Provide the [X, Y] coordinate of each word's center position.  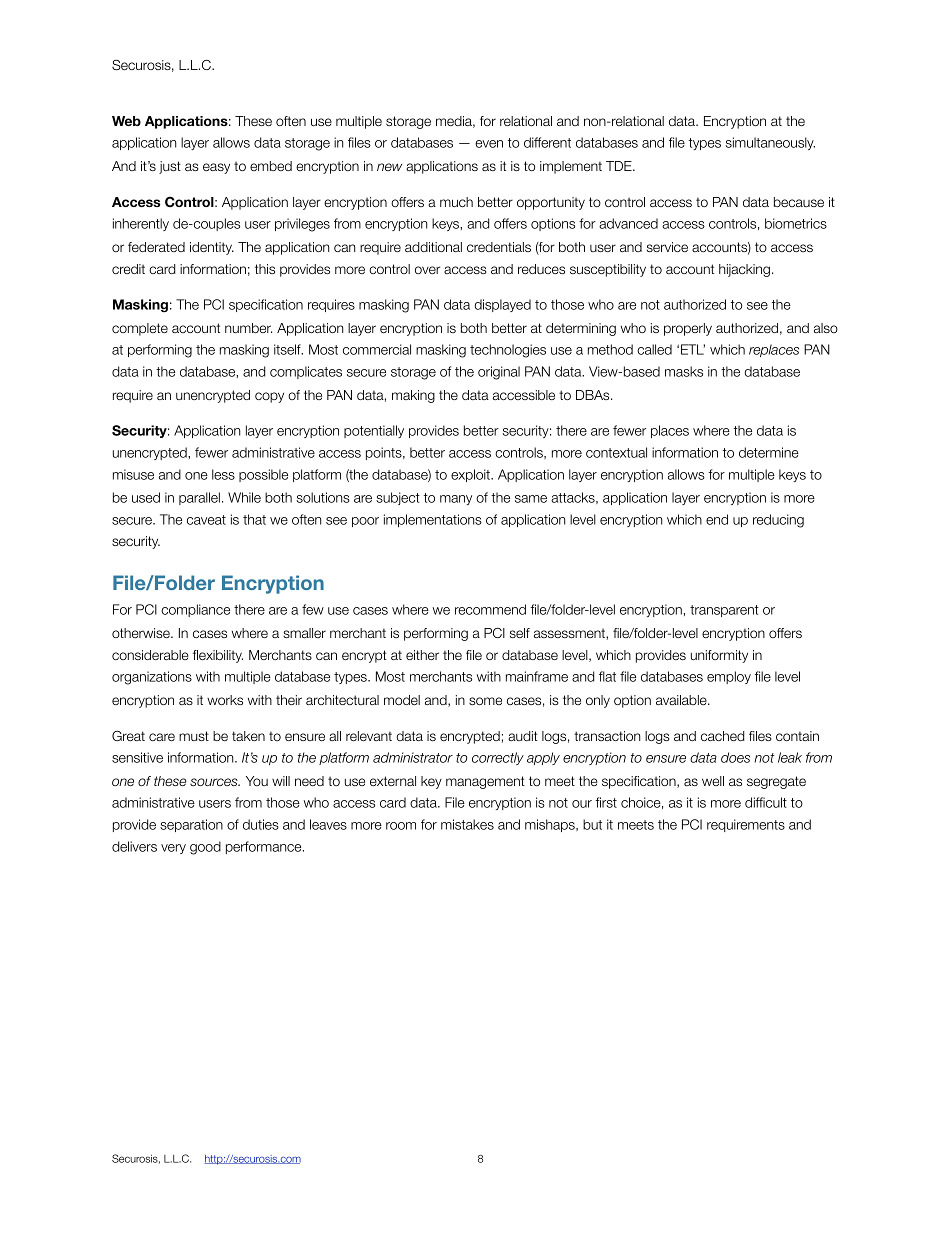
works [225, 700]
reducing [778, 521]
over [427, 270]
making [413, 396]
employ [729, 677]
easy [216, 168]
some [485, 701]
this [265, 269]
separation [191, 825]
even [489, 144]
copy [269, 397]
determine [769, 452]
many [456, 500]
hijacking [744, 270]
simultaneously [770, 143]
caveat [206, 520]
